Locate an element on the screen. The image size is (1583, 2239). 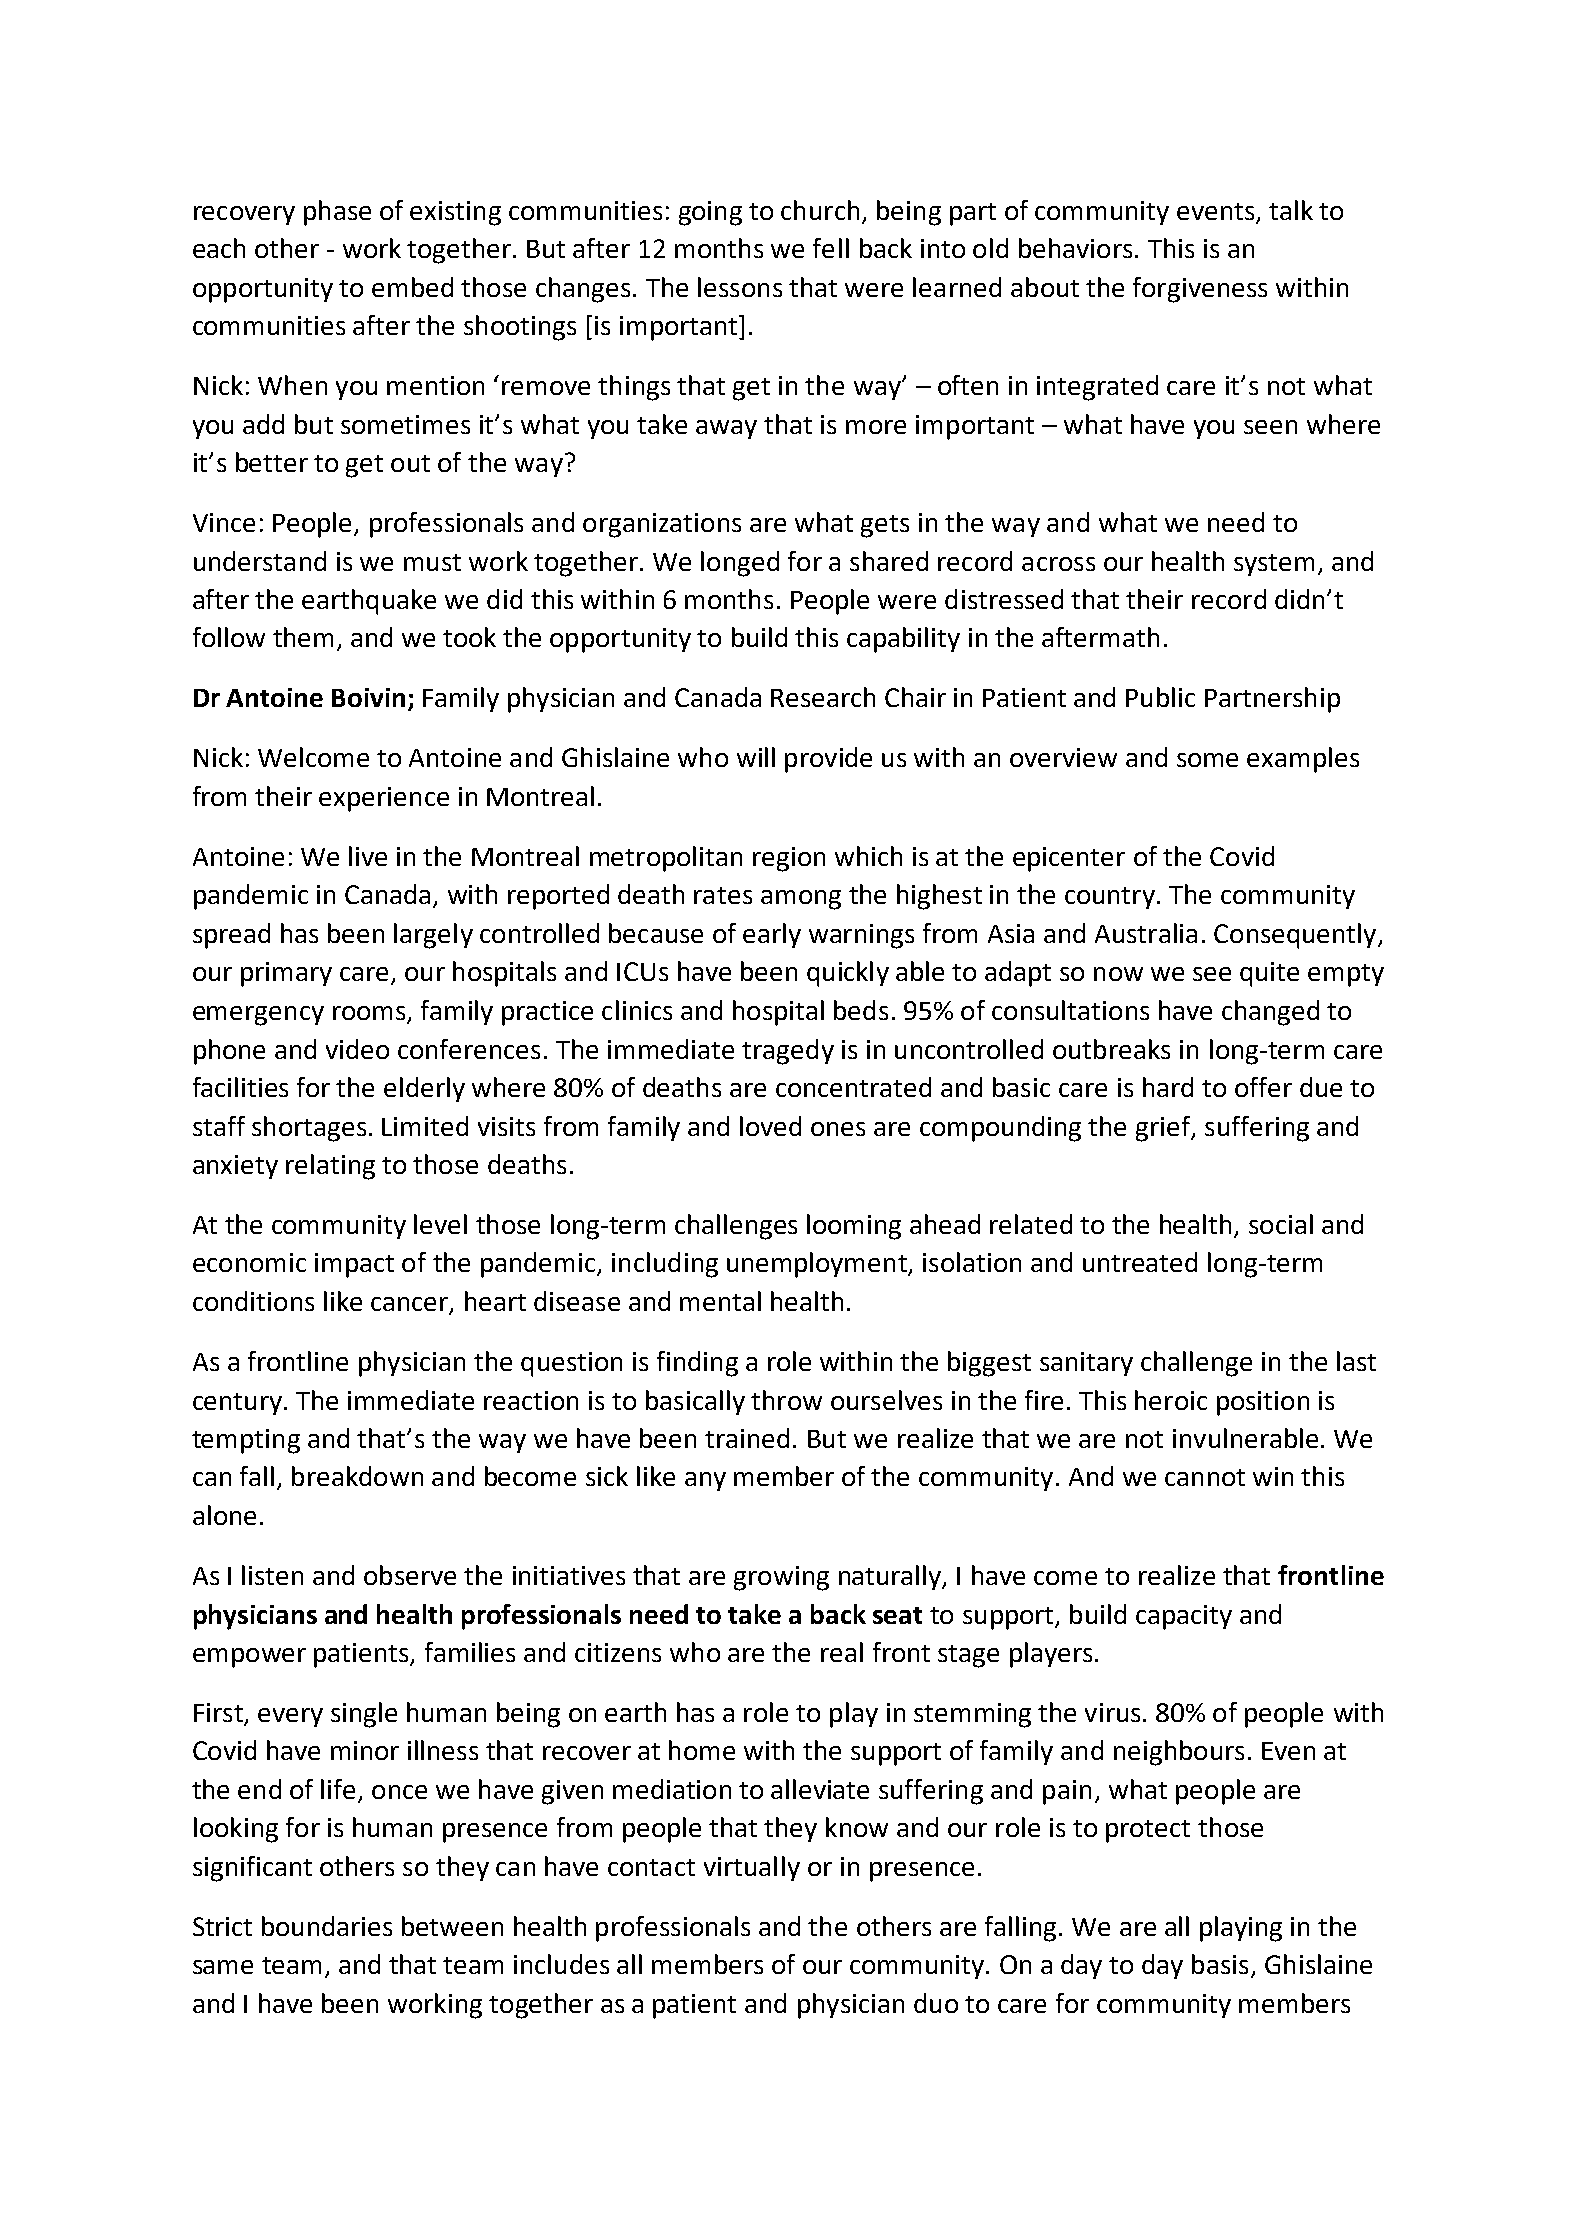
shortages is located at coordinates (309, 1129).
